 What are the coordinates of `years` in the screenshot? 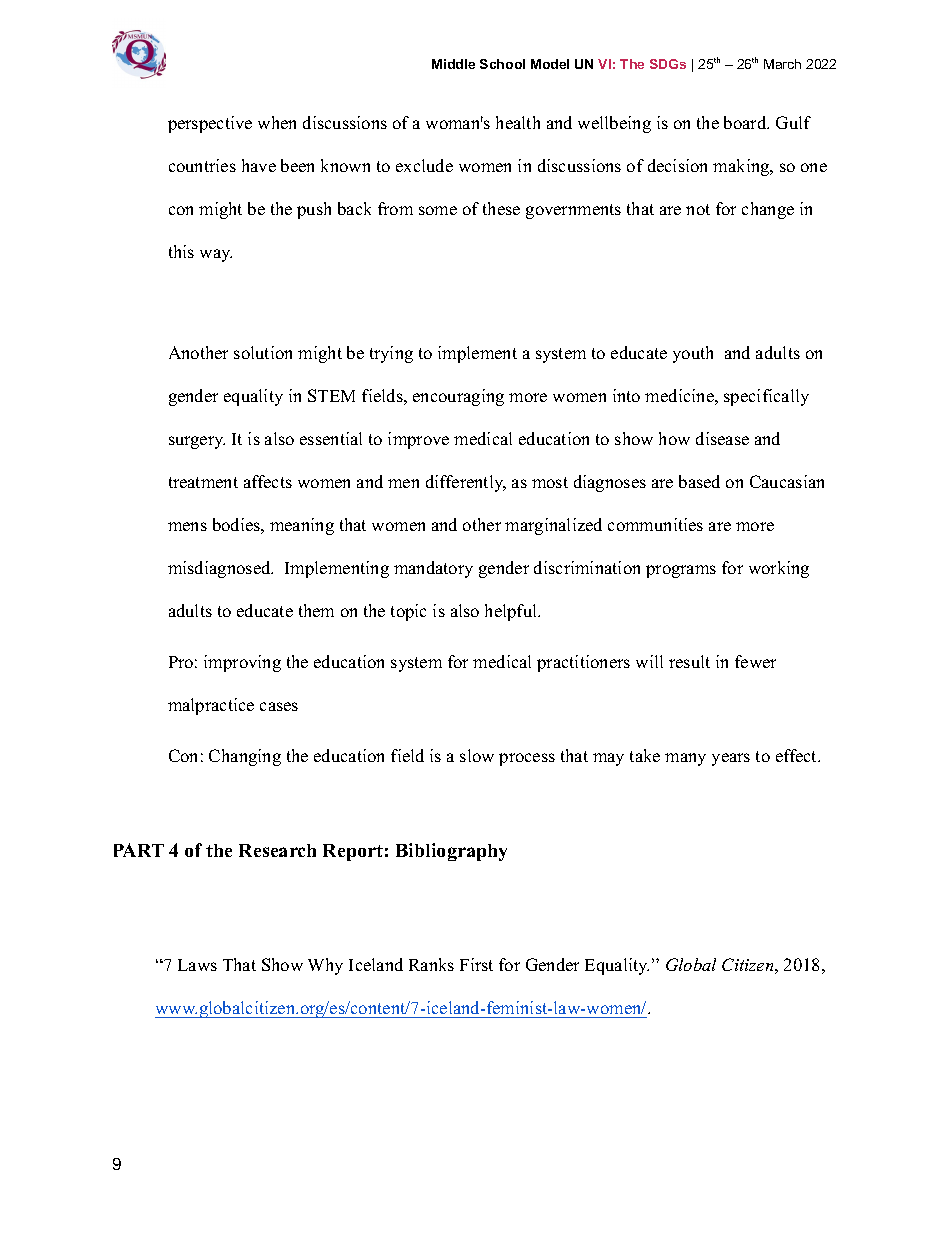 It's located at (731, 759).
